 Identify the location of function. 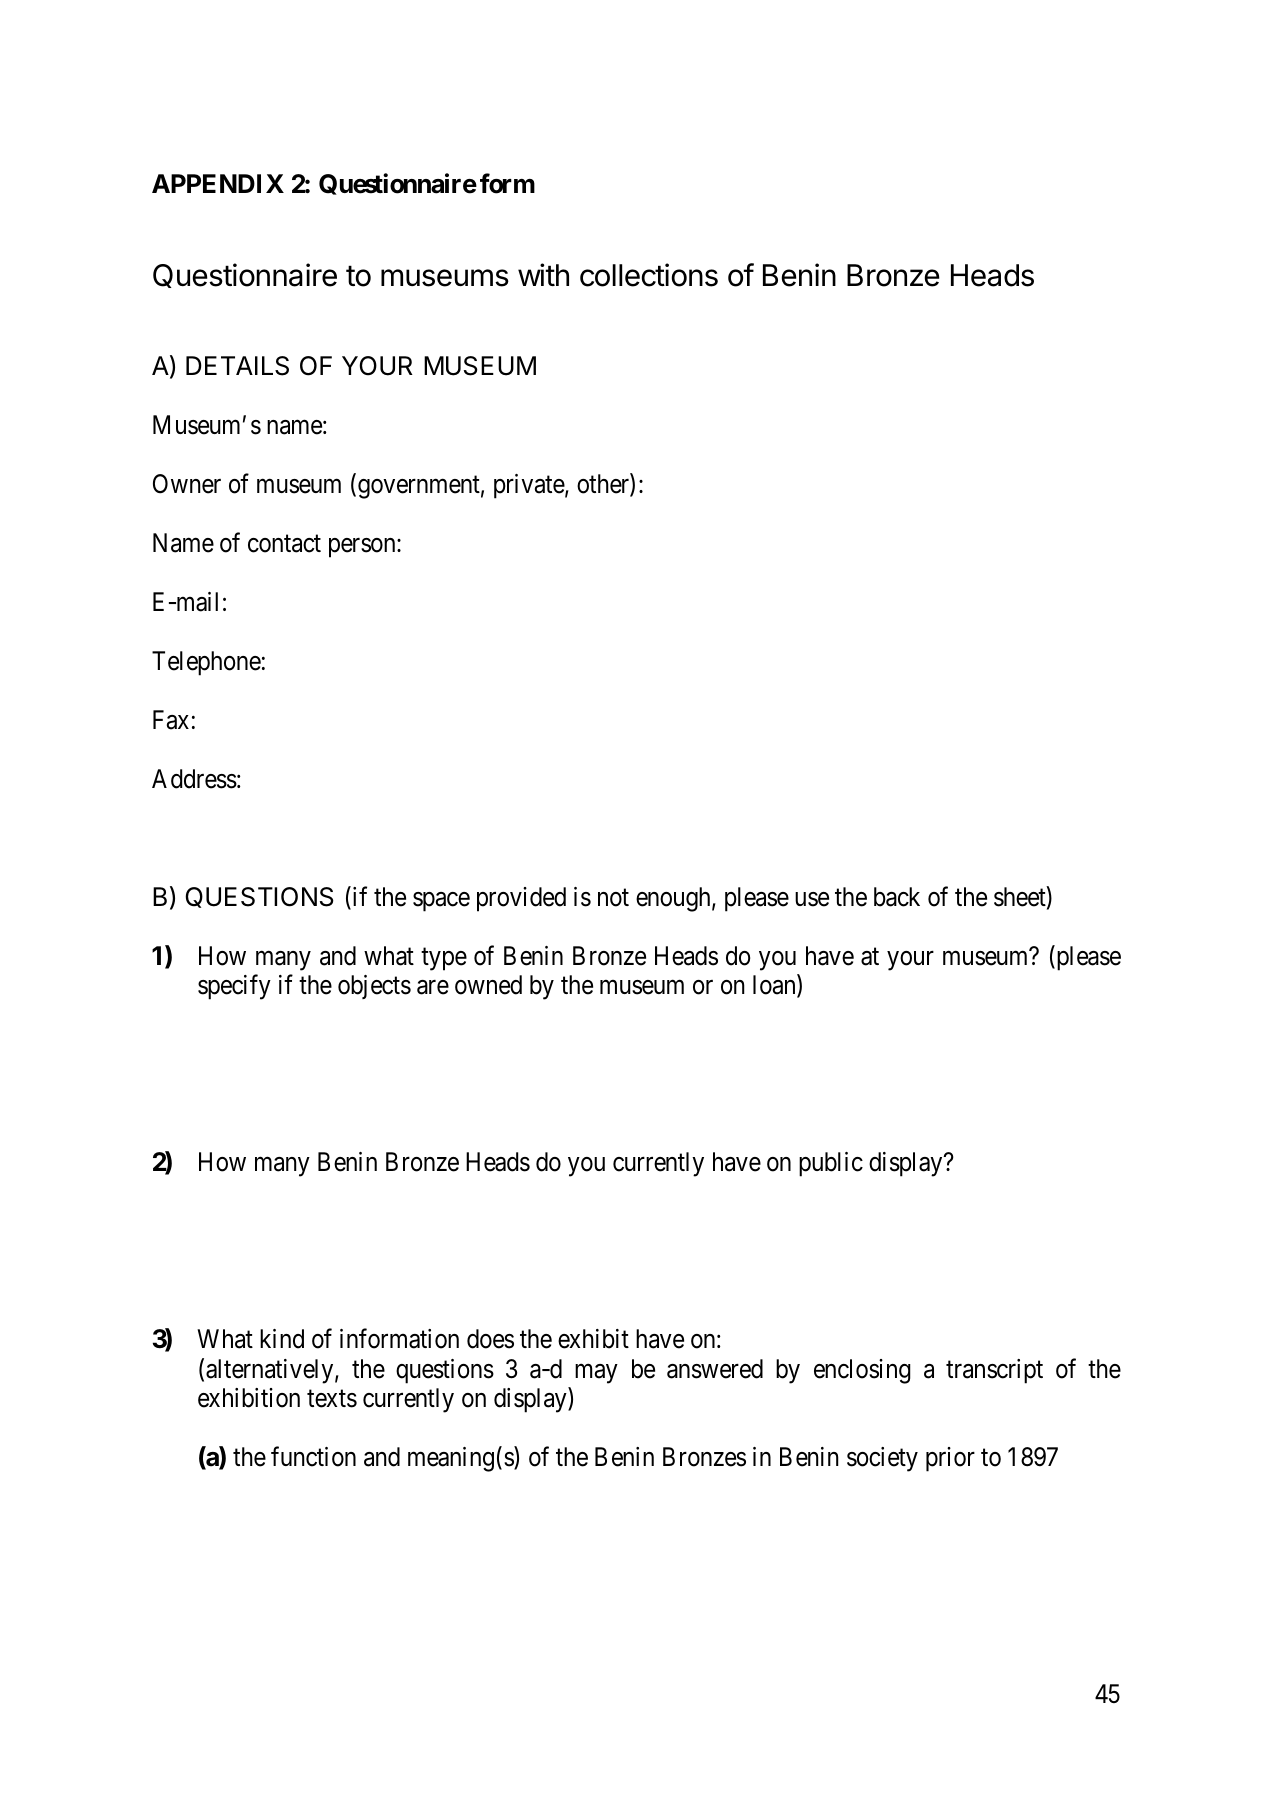
(313, 1457).
